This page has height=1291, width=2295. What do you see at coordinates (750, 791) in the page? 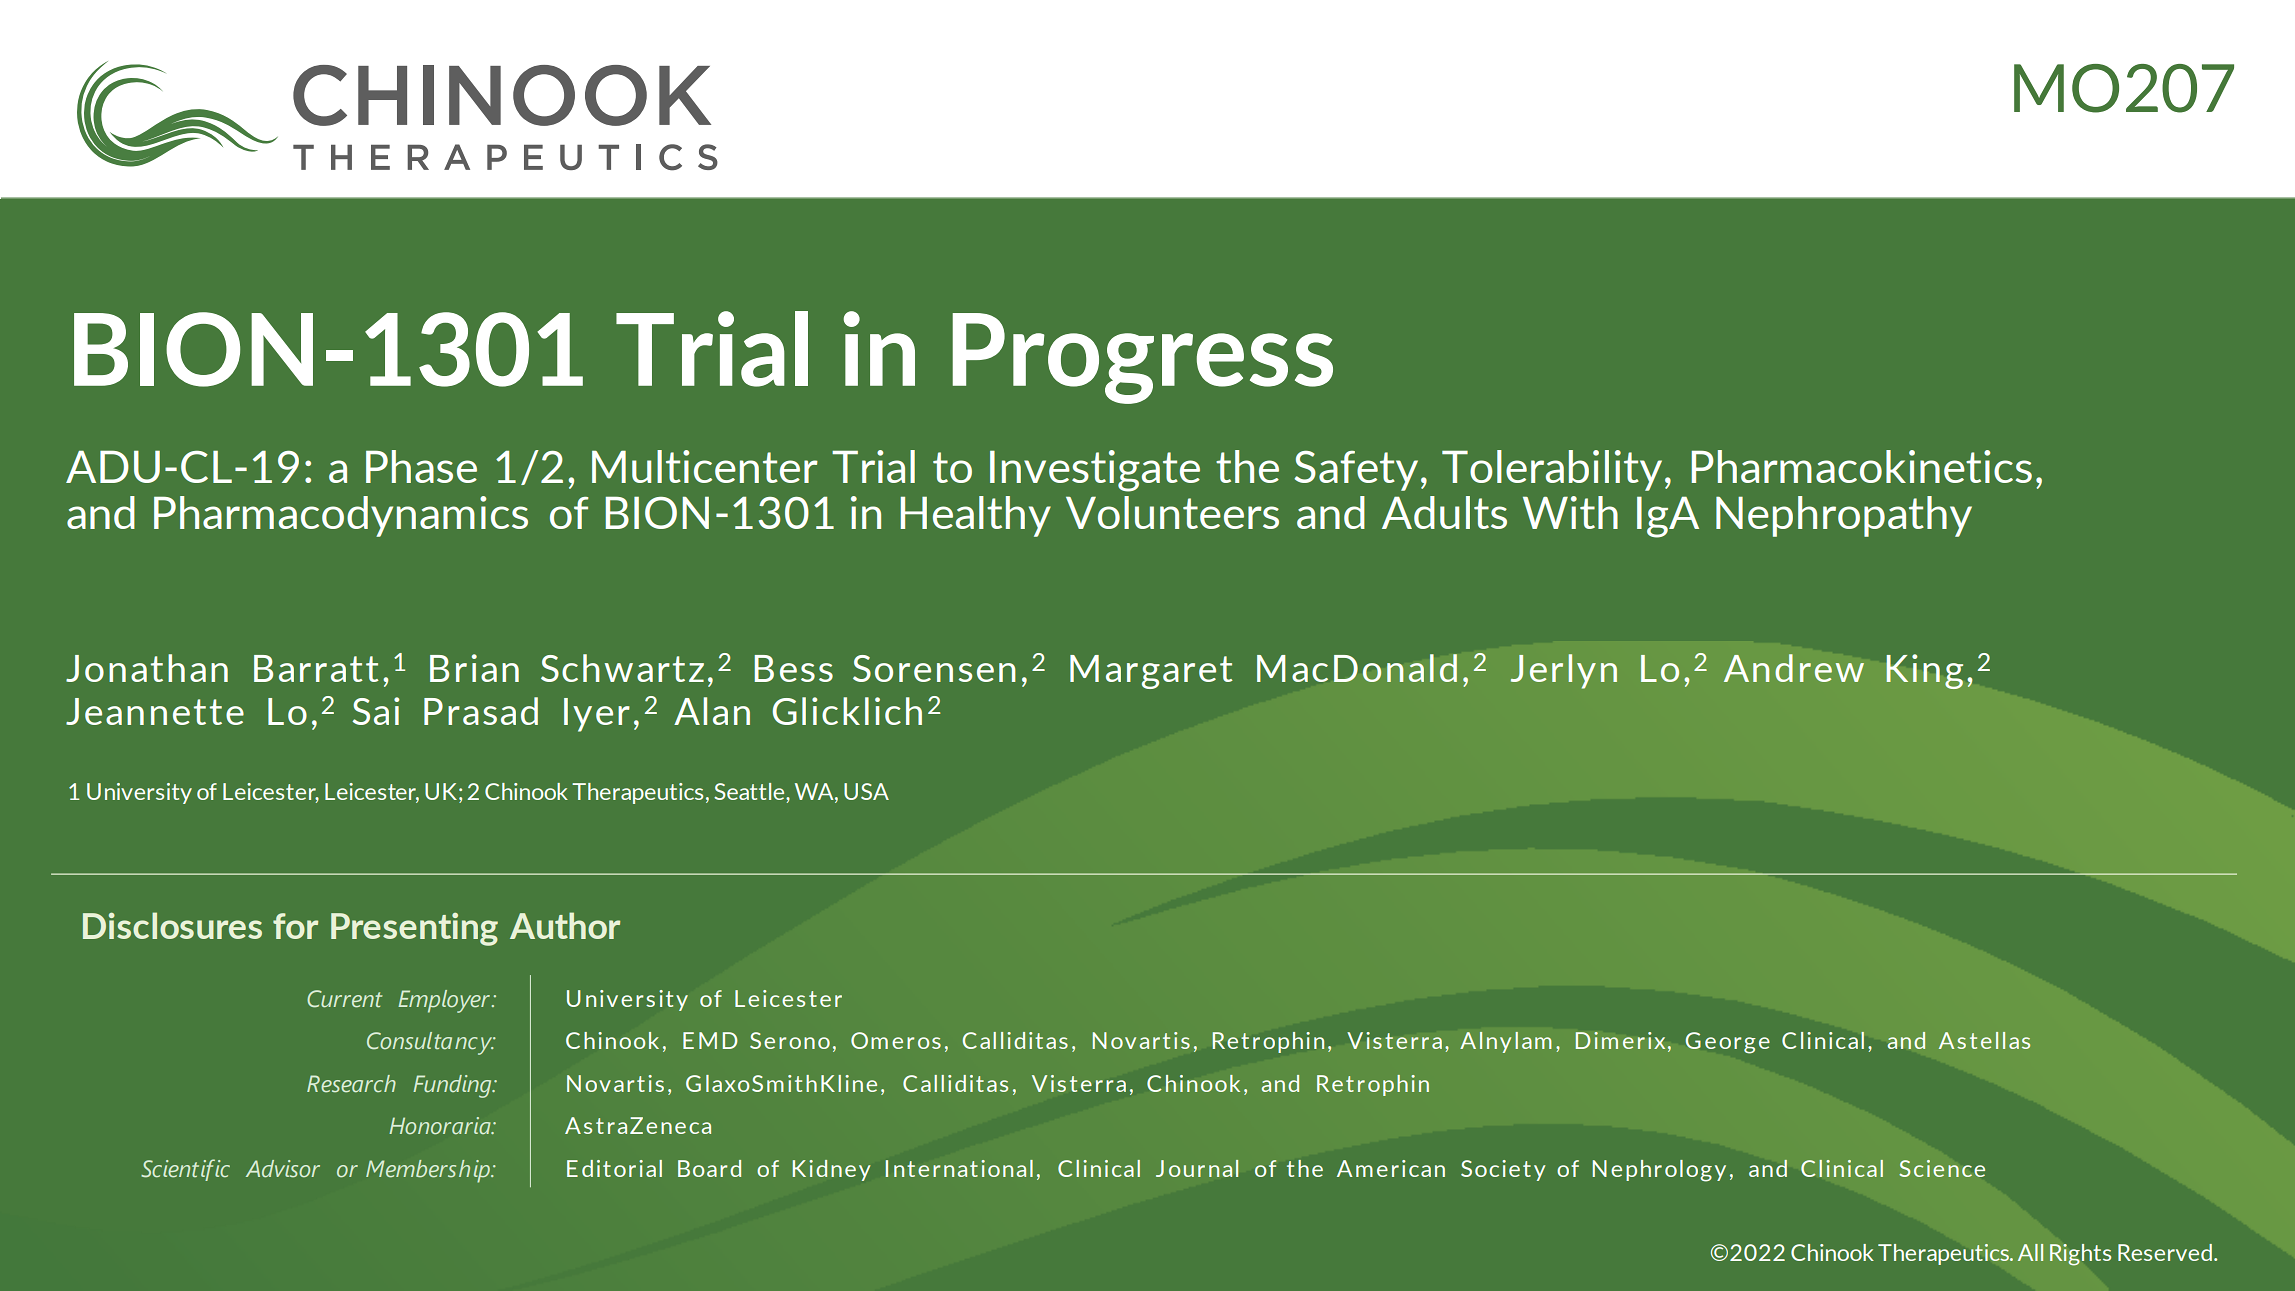
I see `Seattle` at bounding box center [750, 791].
